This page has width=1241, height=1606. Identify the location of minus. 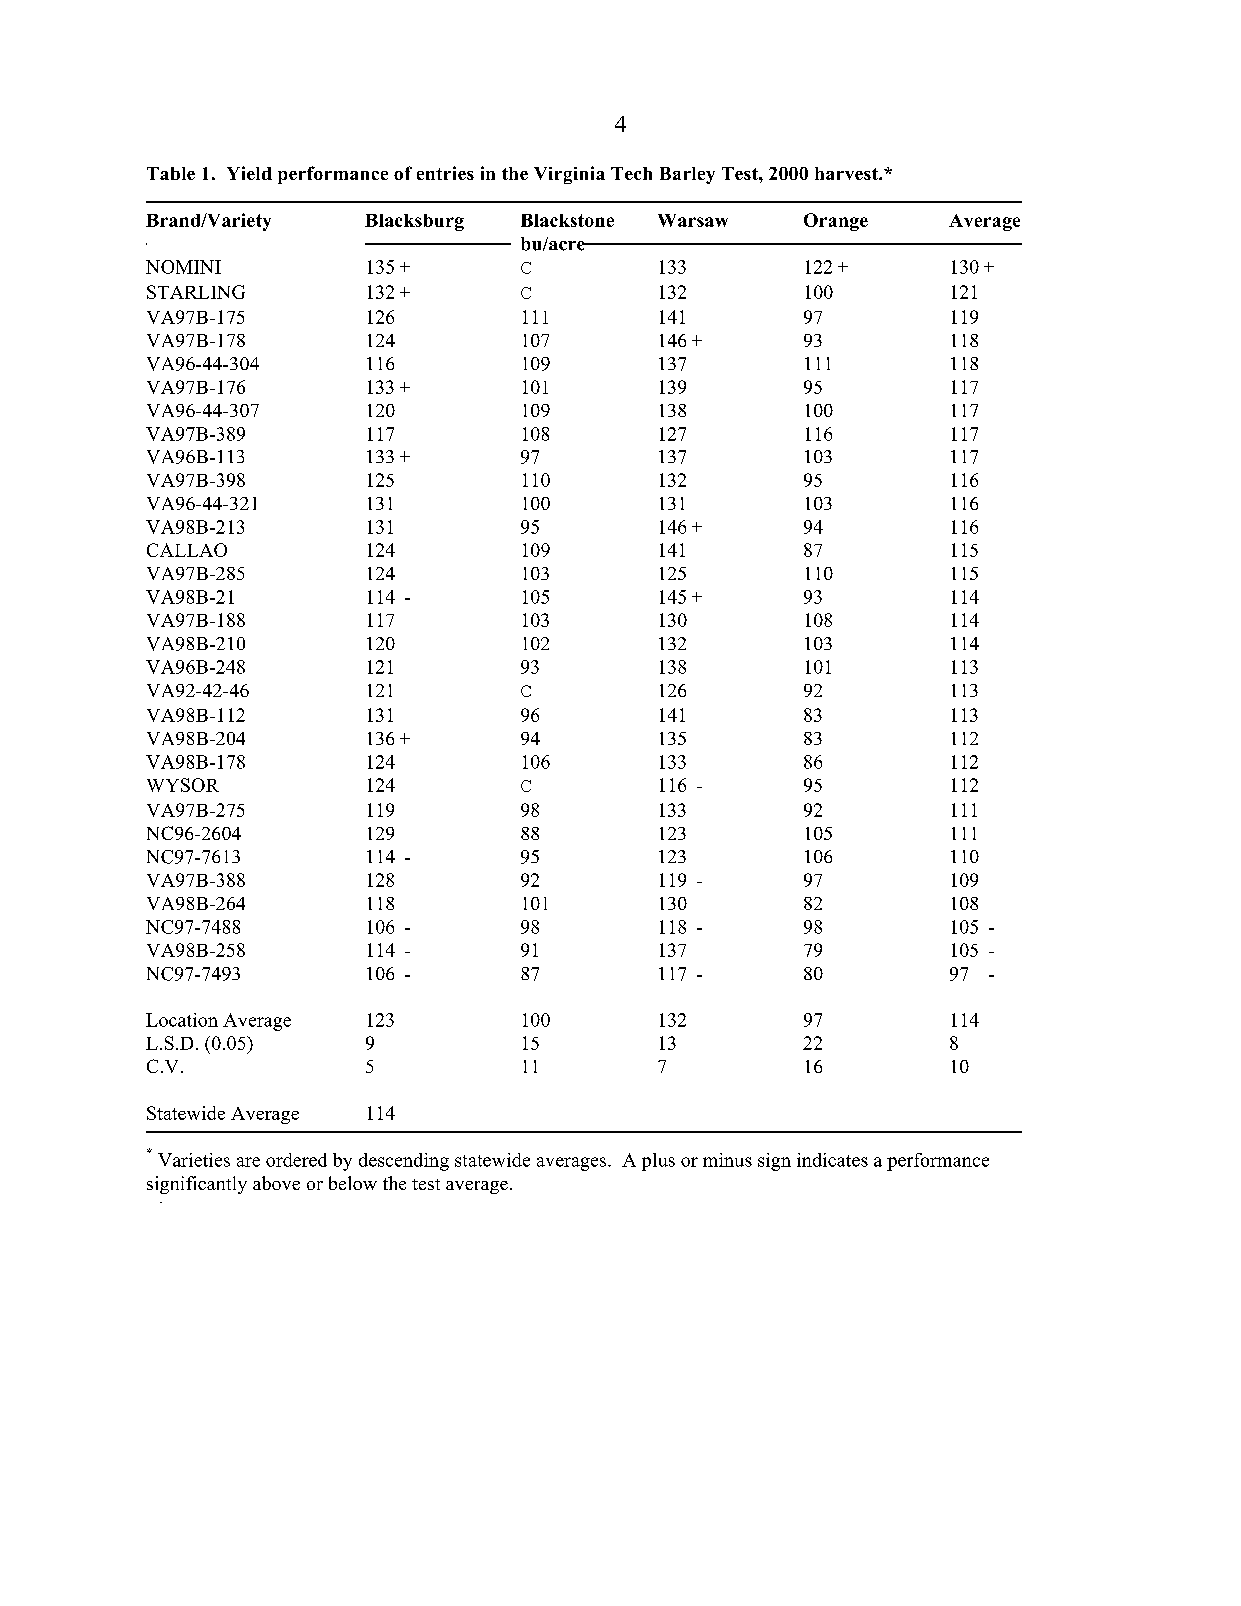
(727, 1160).
